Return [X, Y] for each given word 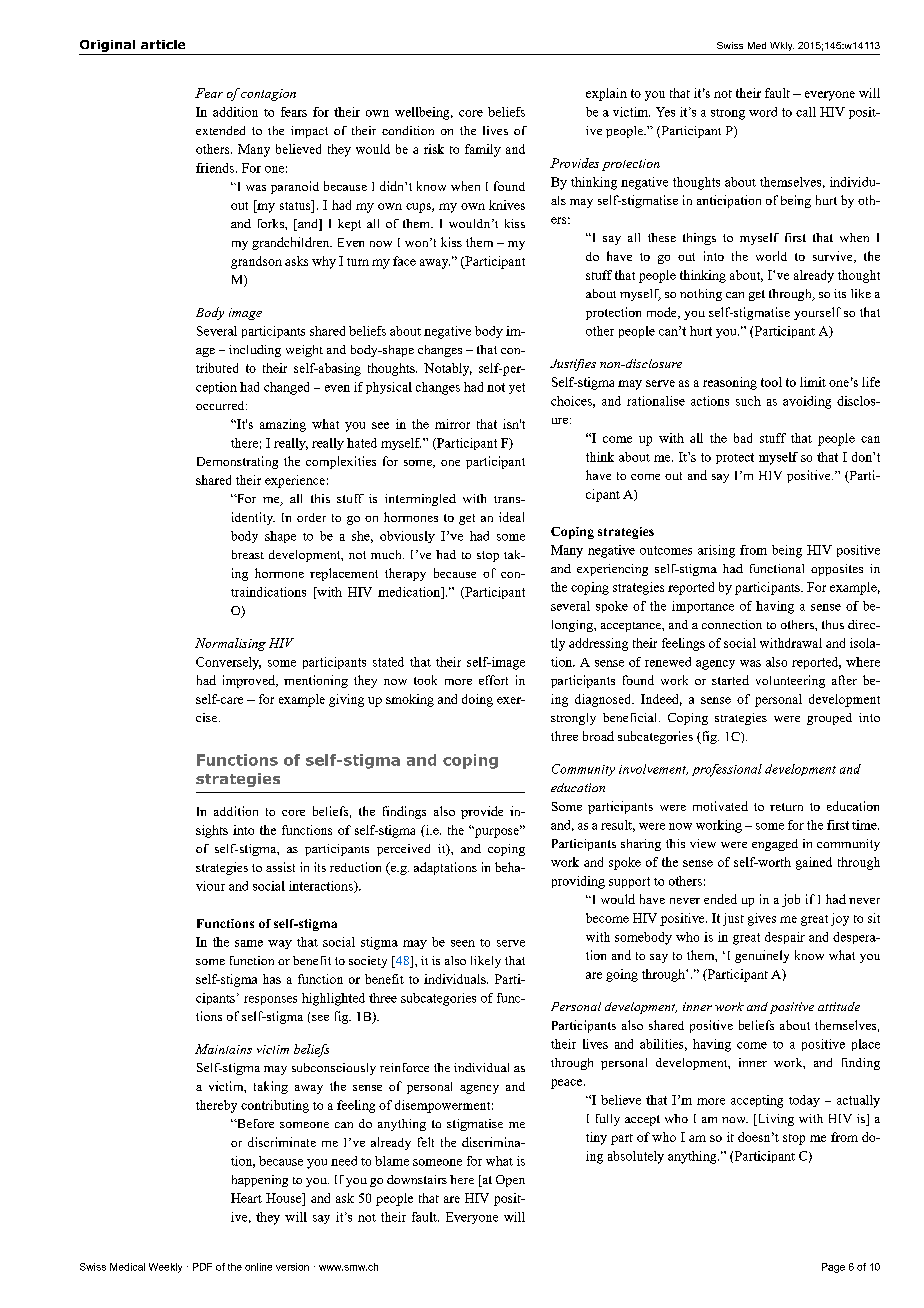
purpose [497, 832]
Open [510, 1181]
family [483, 150]
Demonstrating [237, 462]
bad [743, 438]
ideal [511, 517]
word [763, 112]
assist [280, 867]
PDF [202, 1267]
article [163, 44]
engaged [775, 845]
